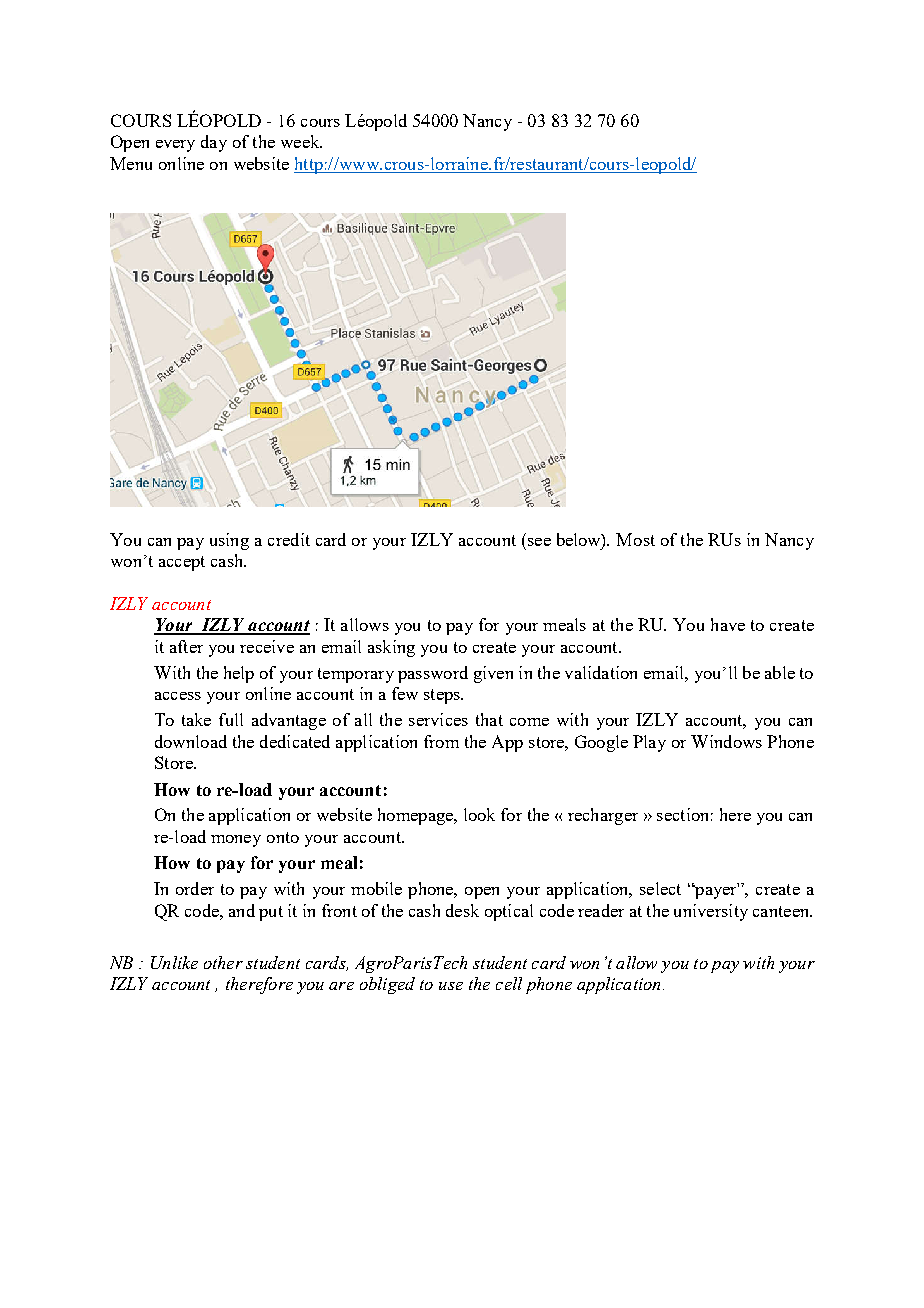 This image has width=924, height=1308. Describe the element at coordinates (726, 741) in the image. I see `Windows` at that location.
